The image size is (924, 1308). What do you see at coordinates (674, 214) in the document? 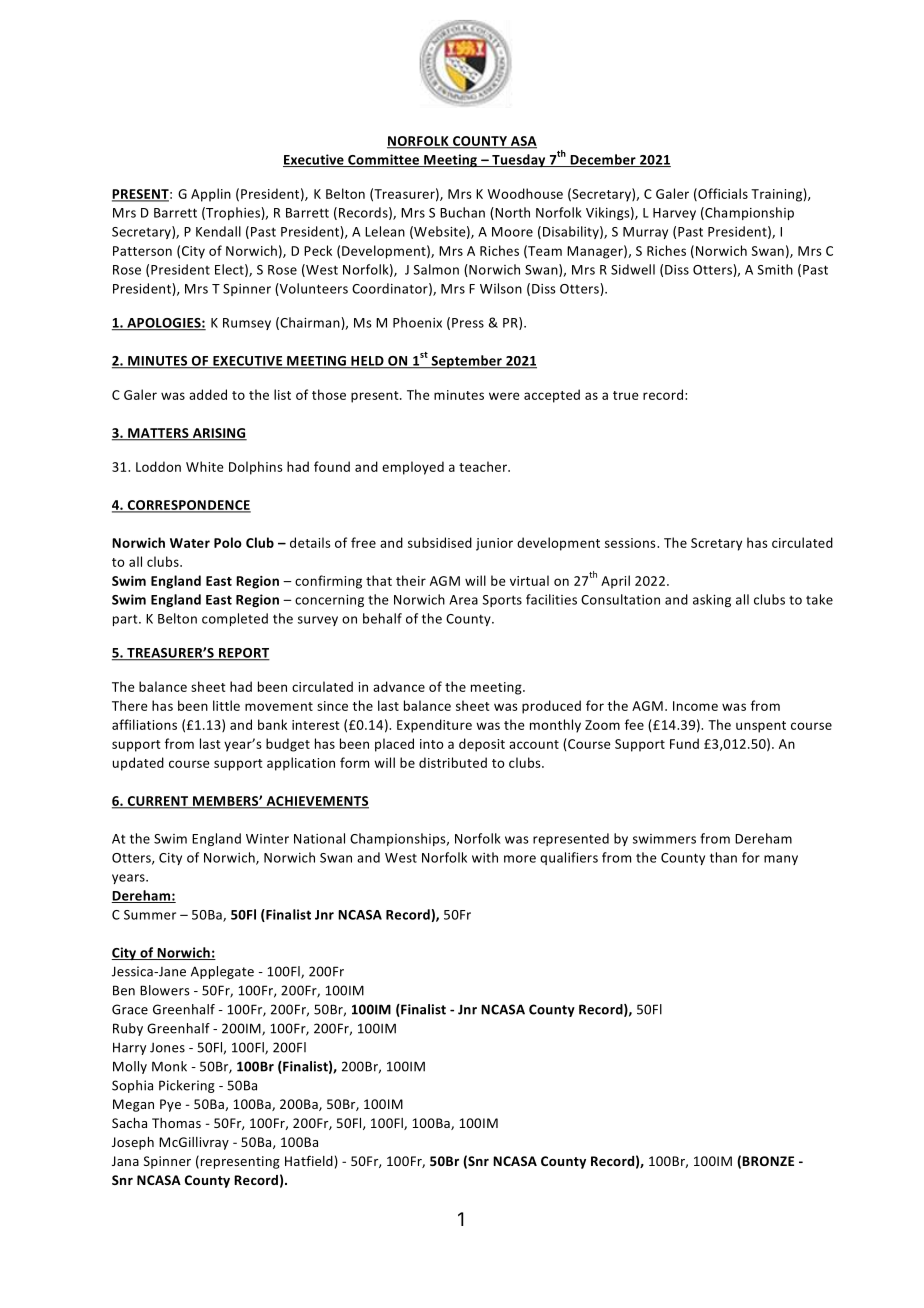
I see `Harvey` at bounding box center [674, 214].
